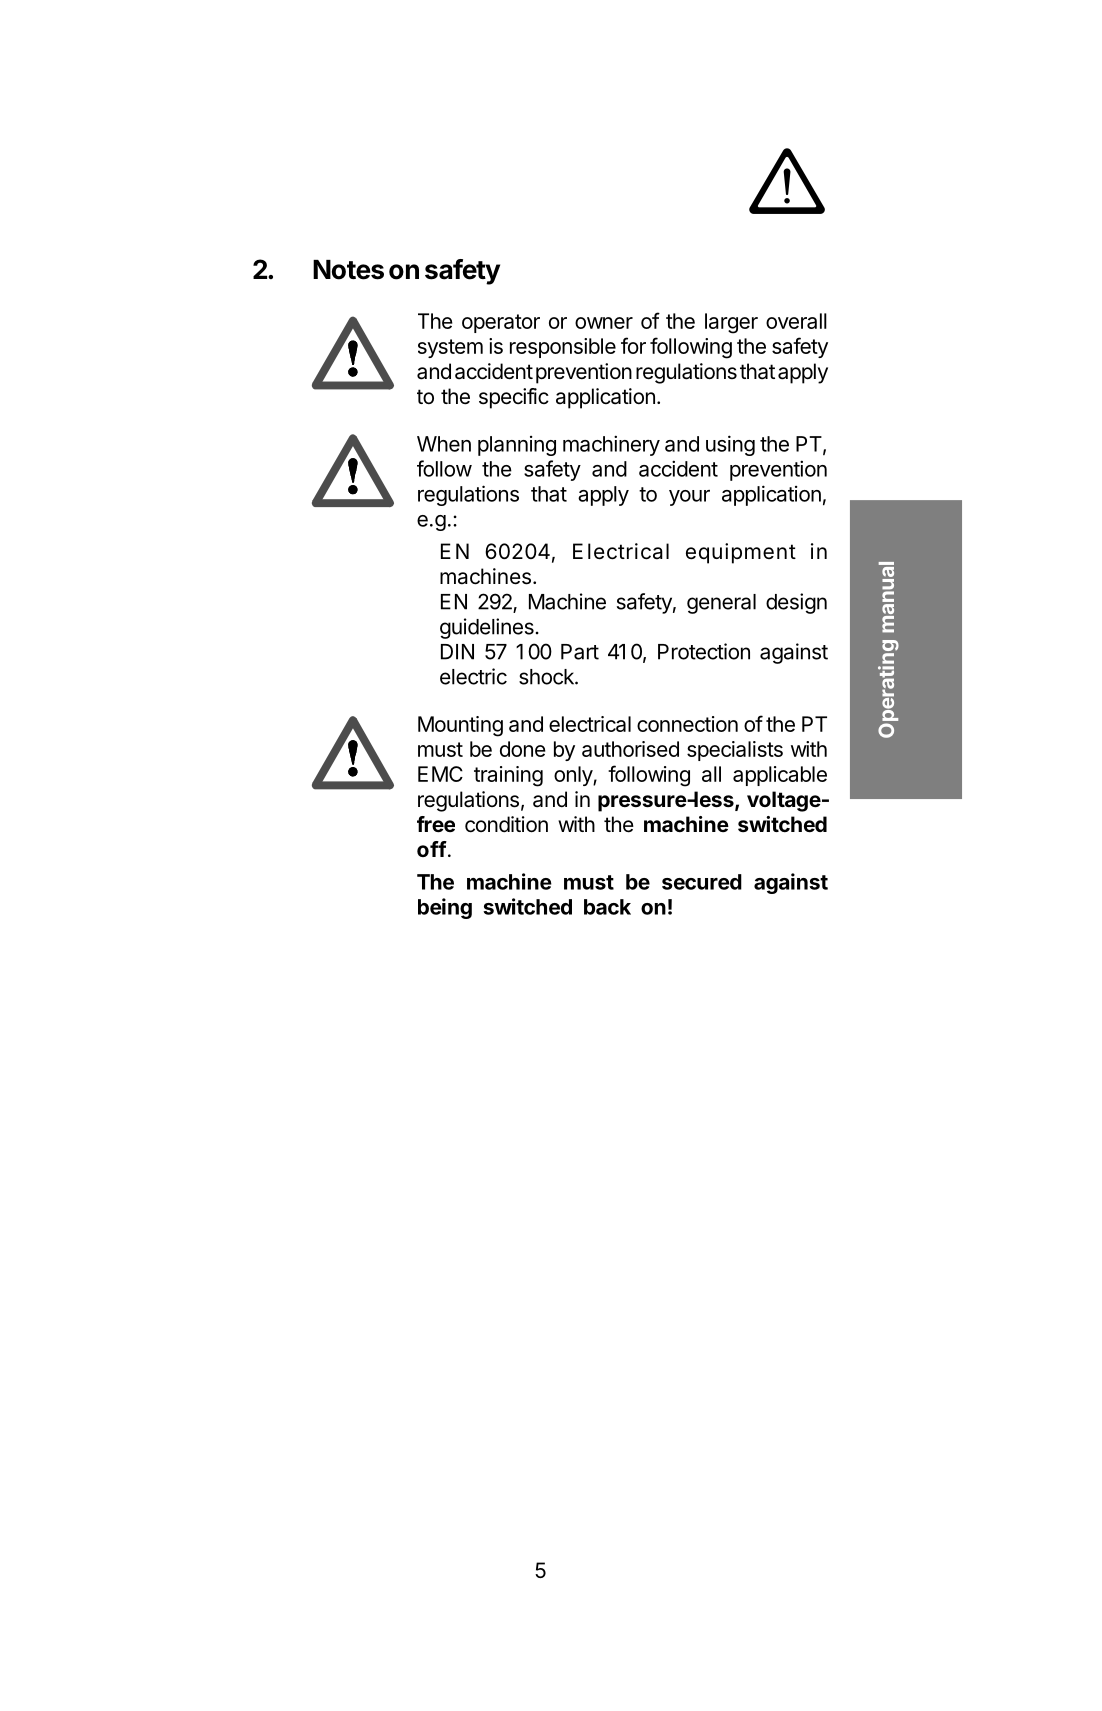  Describe the element at coordinates (704, 651) in the image. I see `Protection` at that location.
